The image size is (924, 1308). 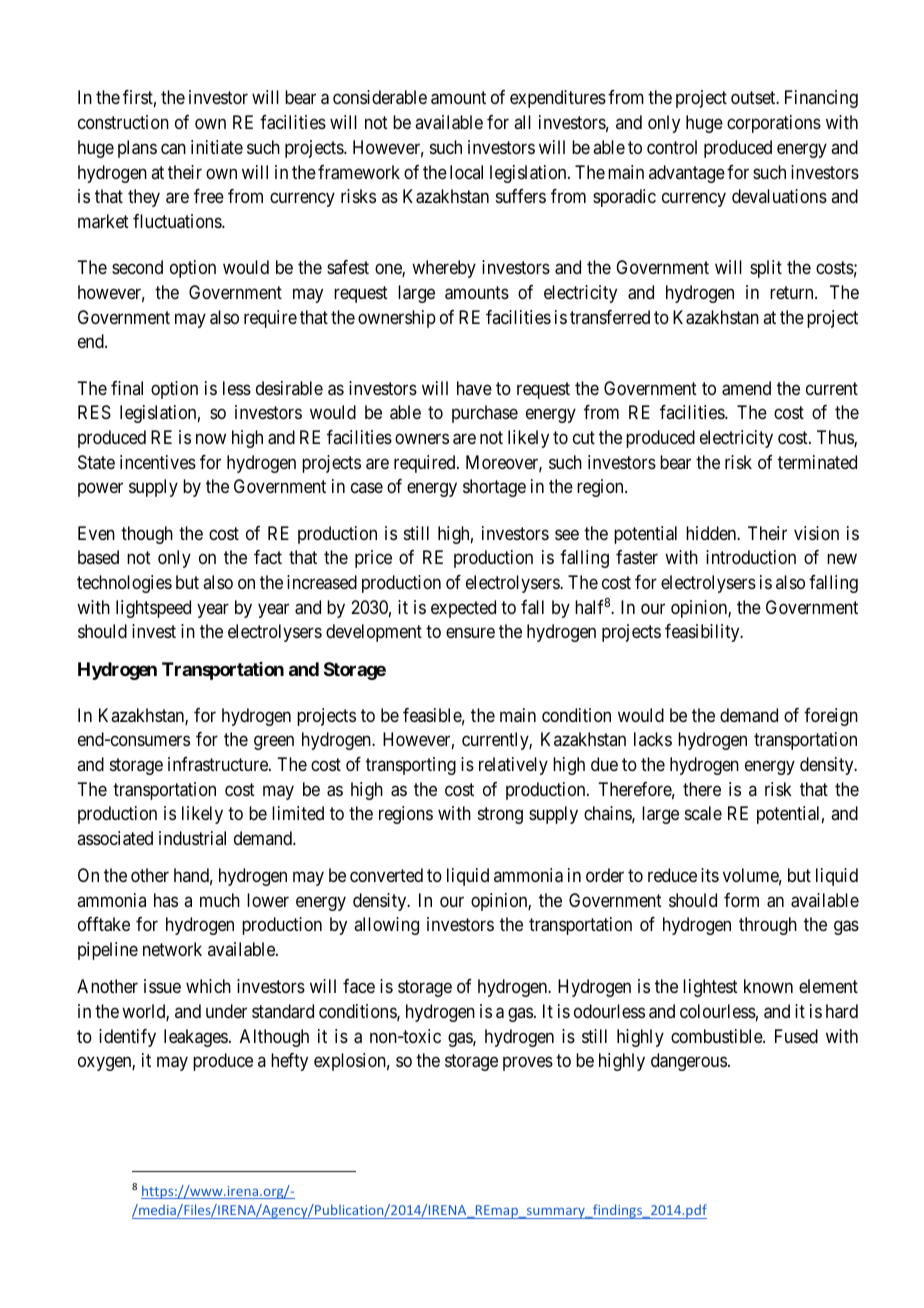 I want to click on expected, so click(x=463, y=609).
